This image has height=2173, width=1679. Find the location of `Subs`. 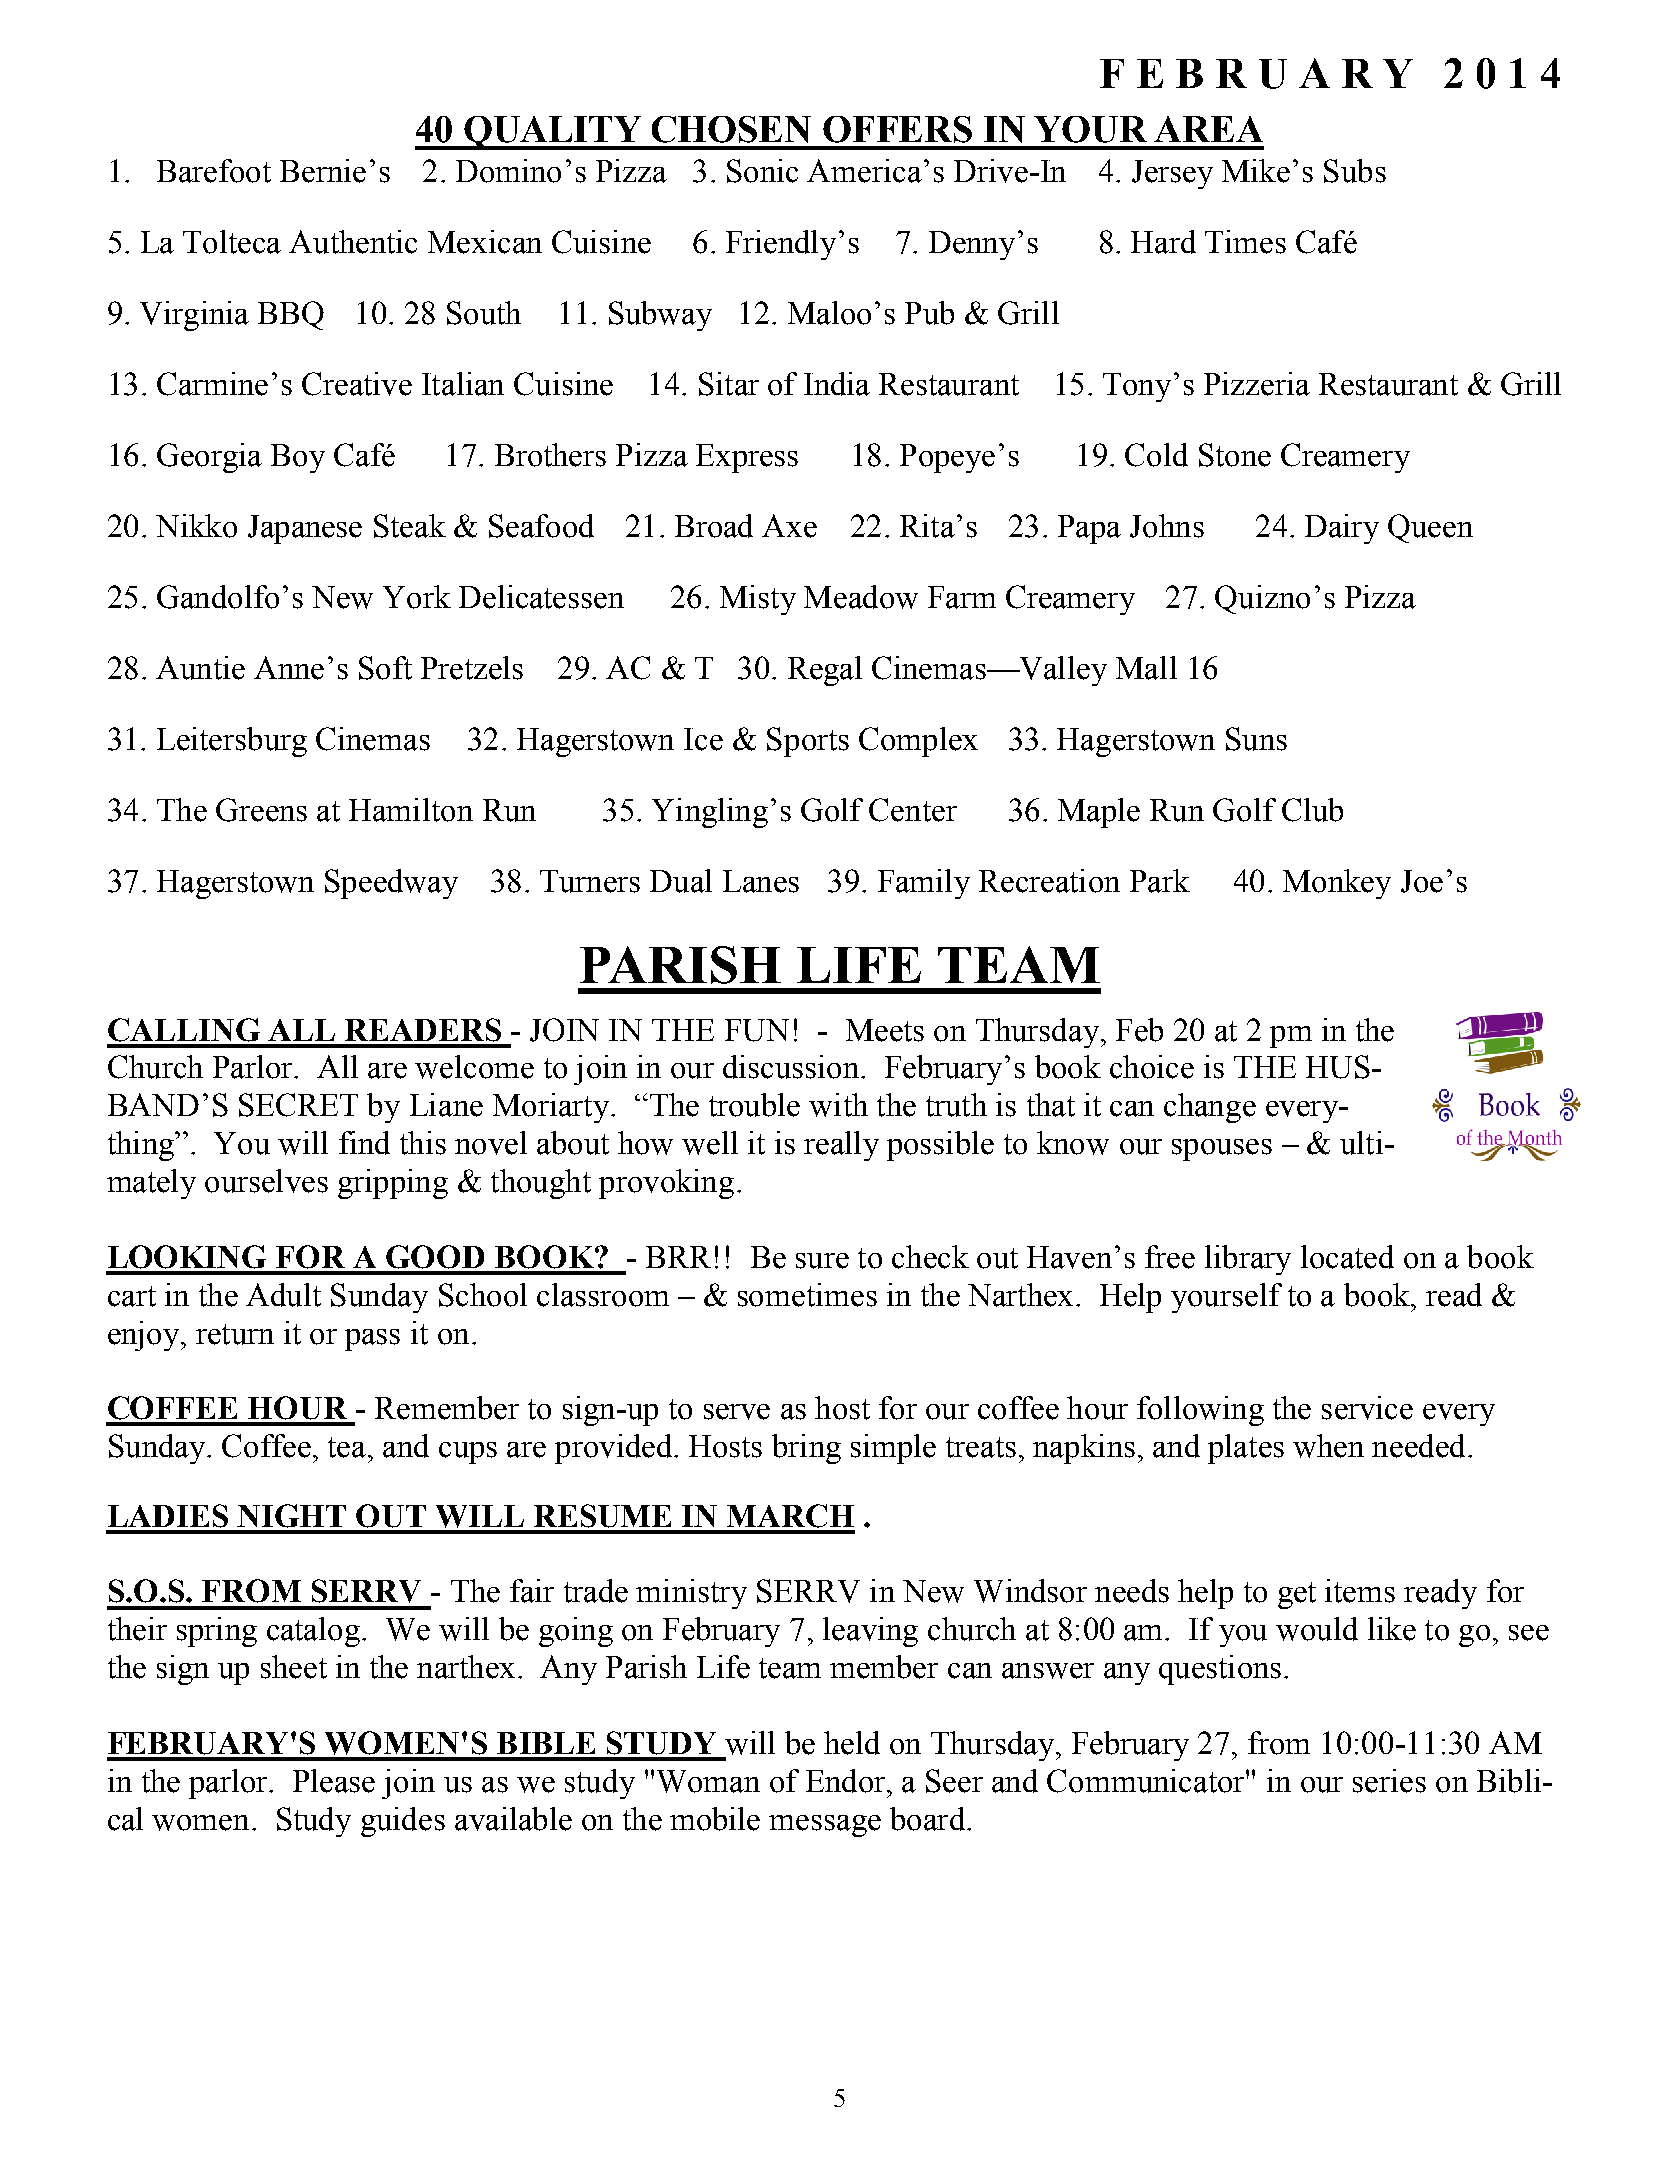

Subs is located at coordinates (1355, 171).
